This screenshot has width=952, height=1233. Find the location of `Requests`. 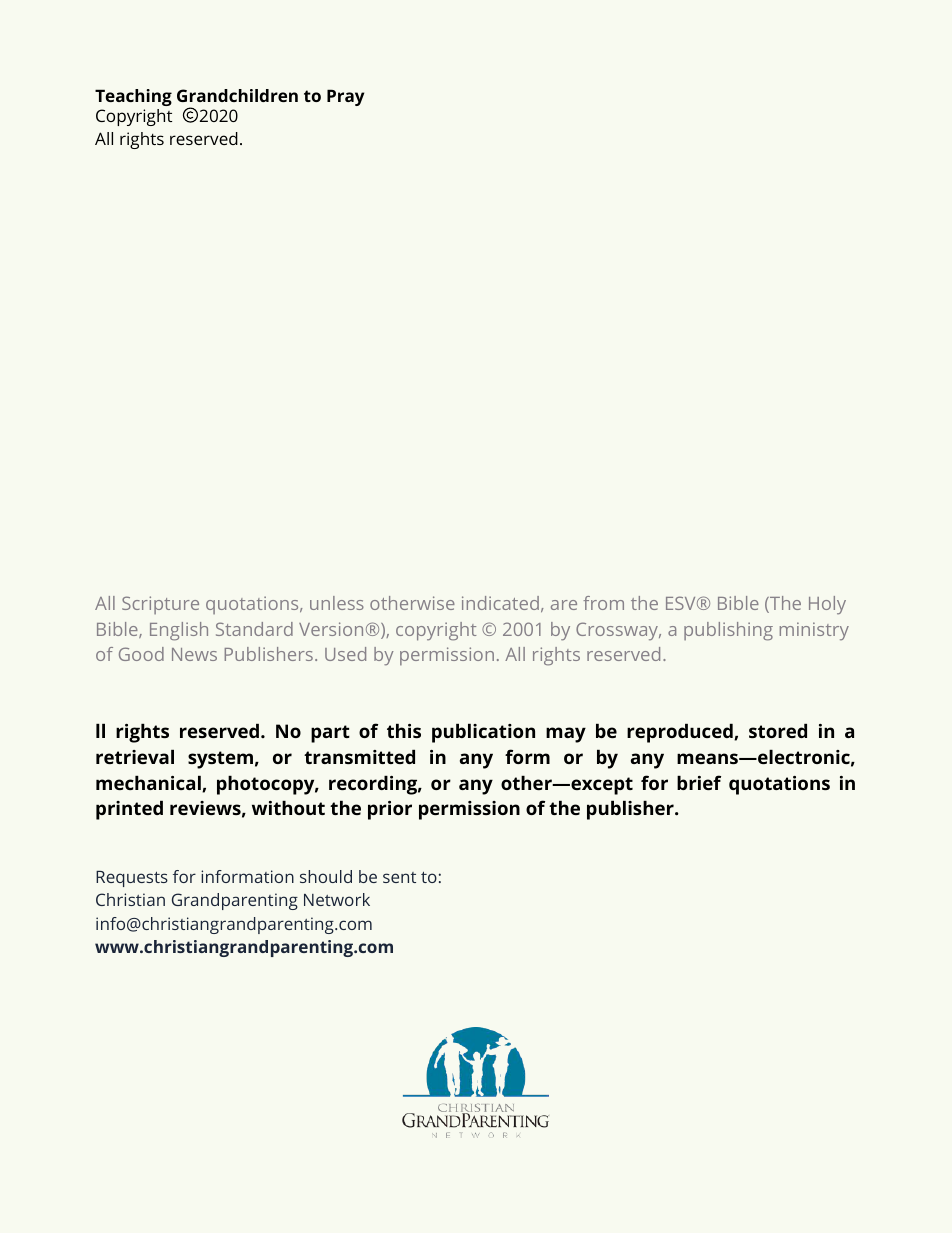

Requests is located at coordinates (132, 879).
